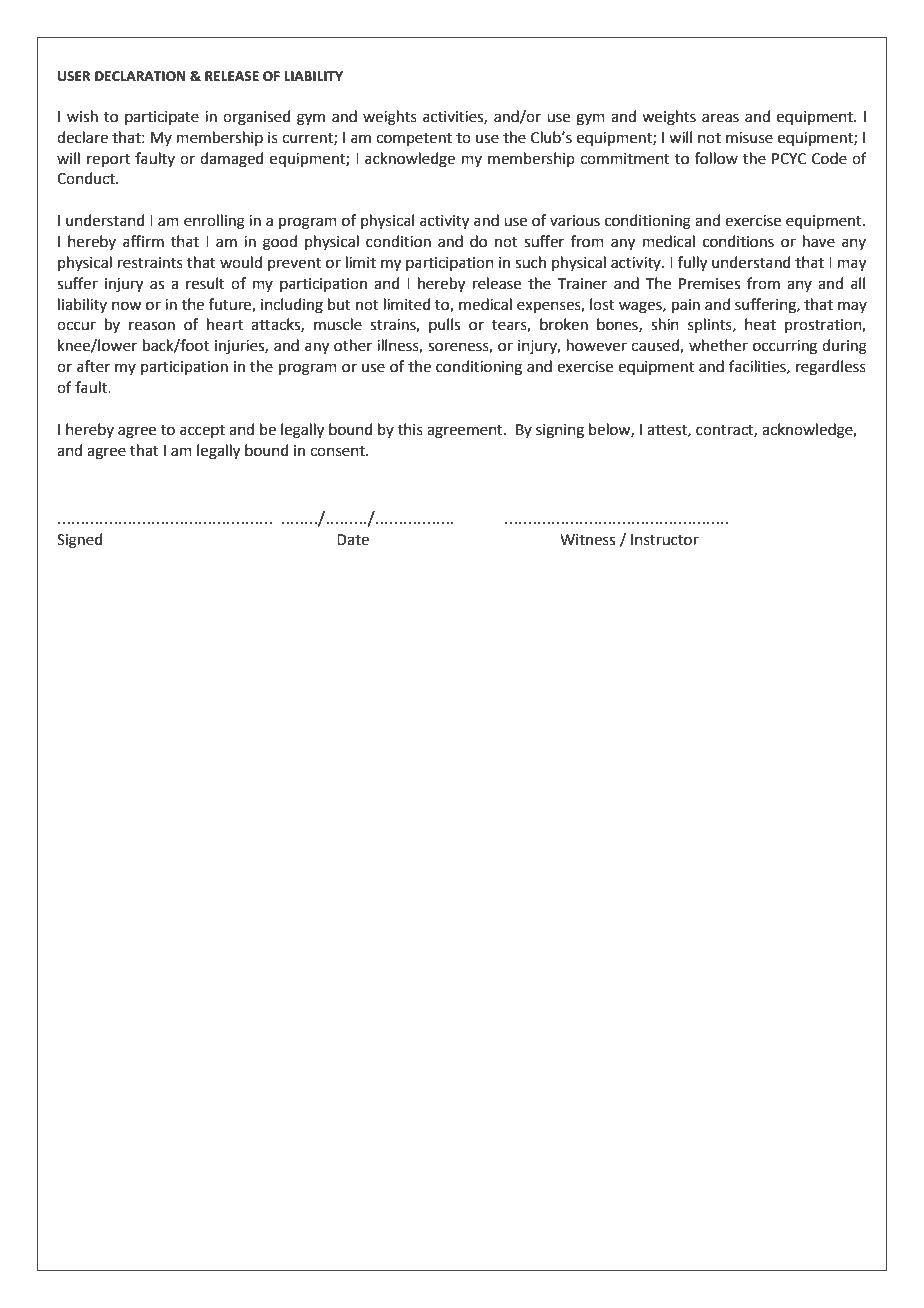 The width and height of the page is (924, 1308). Describe the element at coordinates (202, 431) in the page. I see `accept` at that location.
